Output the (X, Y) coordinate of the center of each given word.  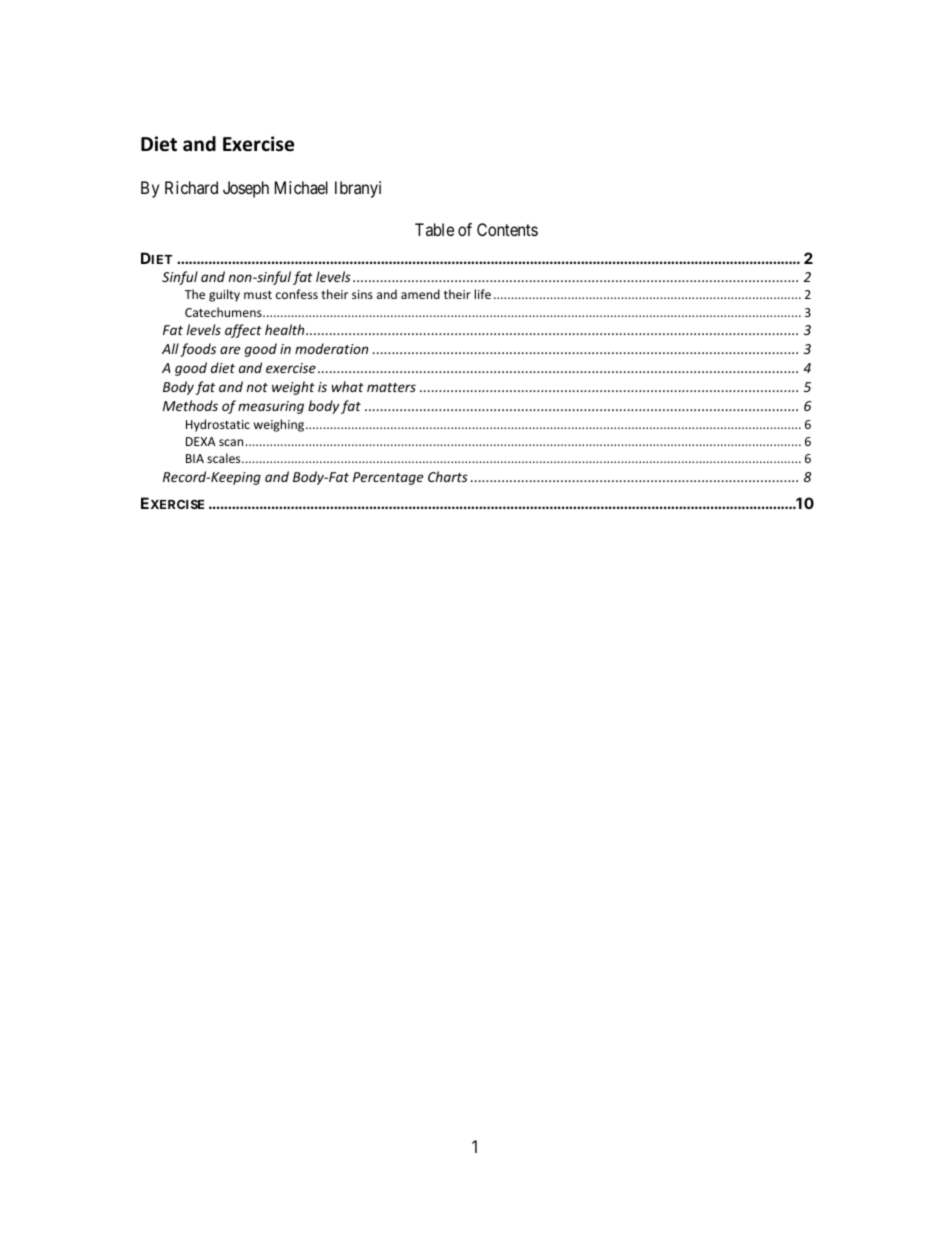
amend (420, 294)
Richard (191, 187)
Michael (301, 187)
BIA (195, 458)
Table (434, 229)
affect (243, 331)
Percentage (388, 478)
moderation (331, 348)
